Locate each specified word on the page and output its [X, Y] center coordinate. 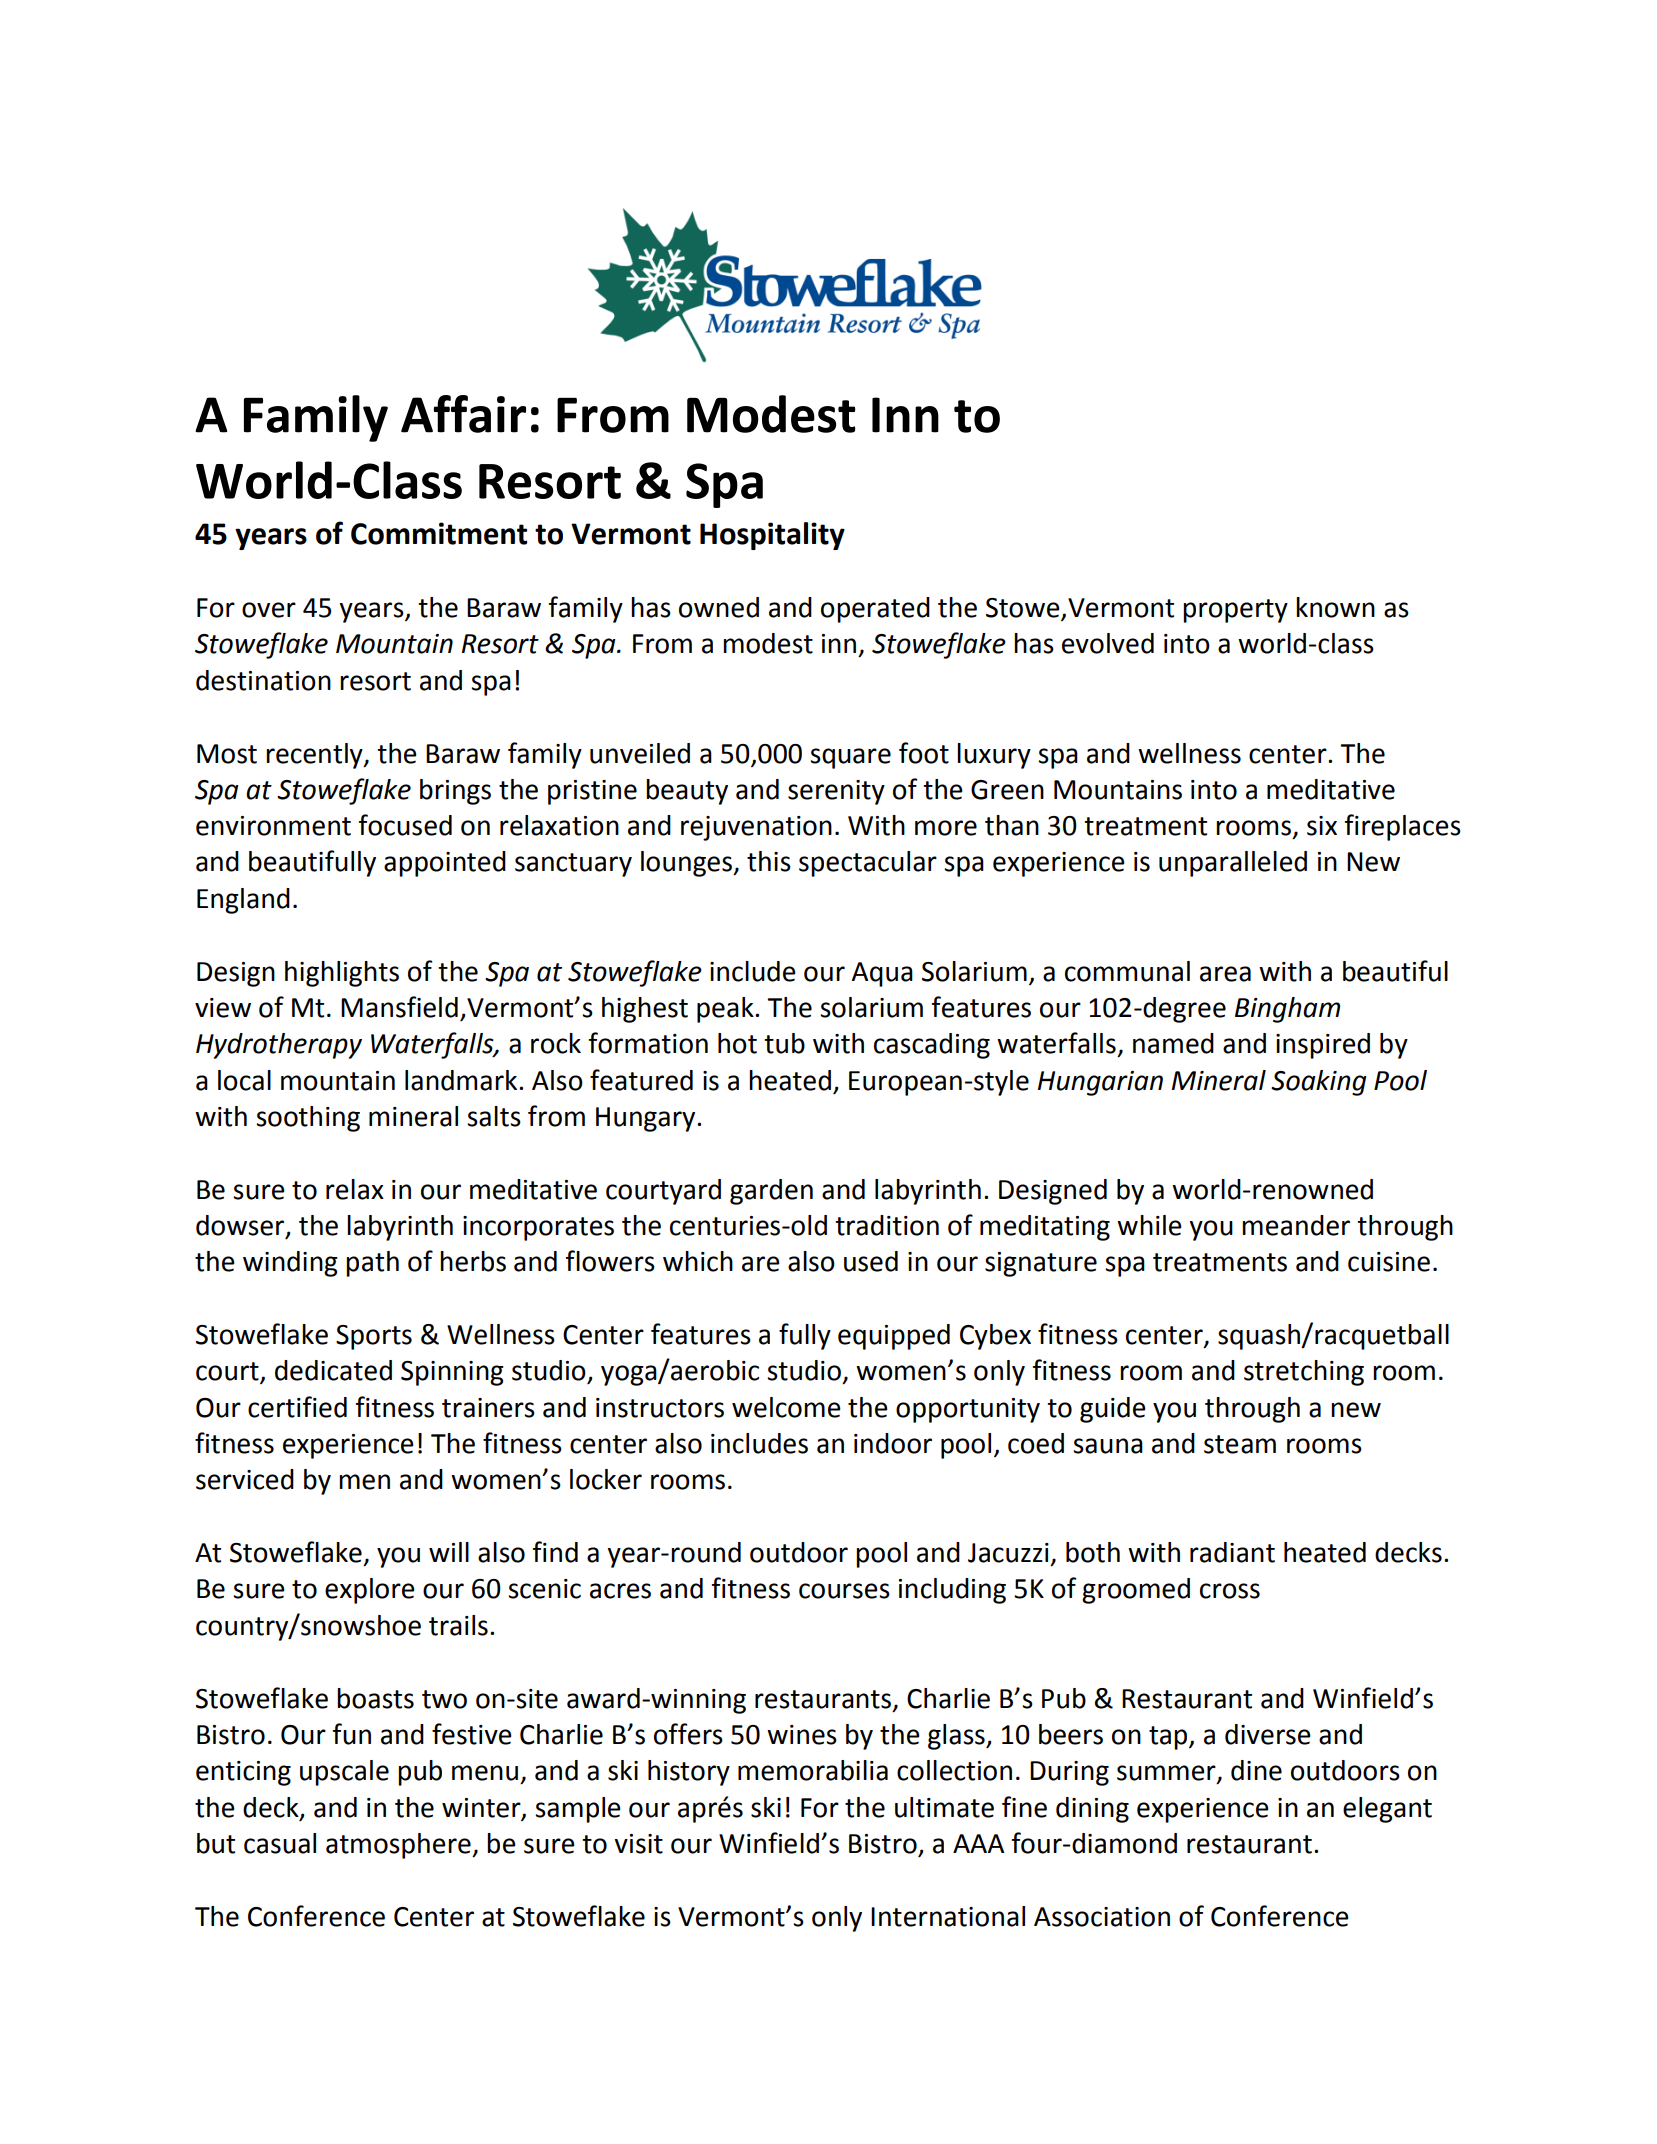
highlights [342, 974]
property [1235, 611]
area [1225, 974]
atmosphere [399, 1846]
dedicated [333, 1370]
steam [1240, 1444]
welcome [786, 1407]
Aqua [882, 974]
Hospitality [772, 536]
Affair [463, 414]
